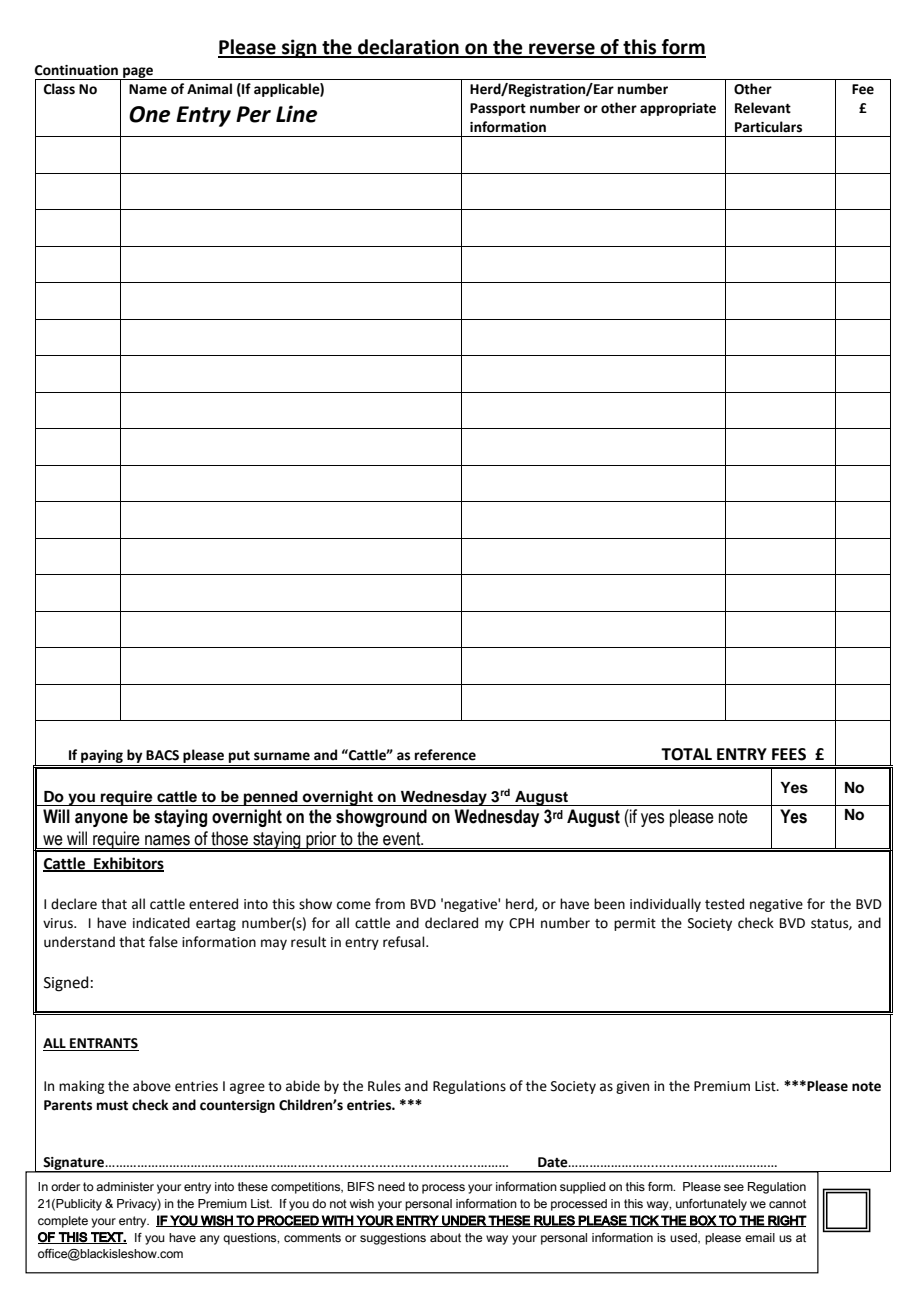  I want to click on BACS, so click(162, 755).
